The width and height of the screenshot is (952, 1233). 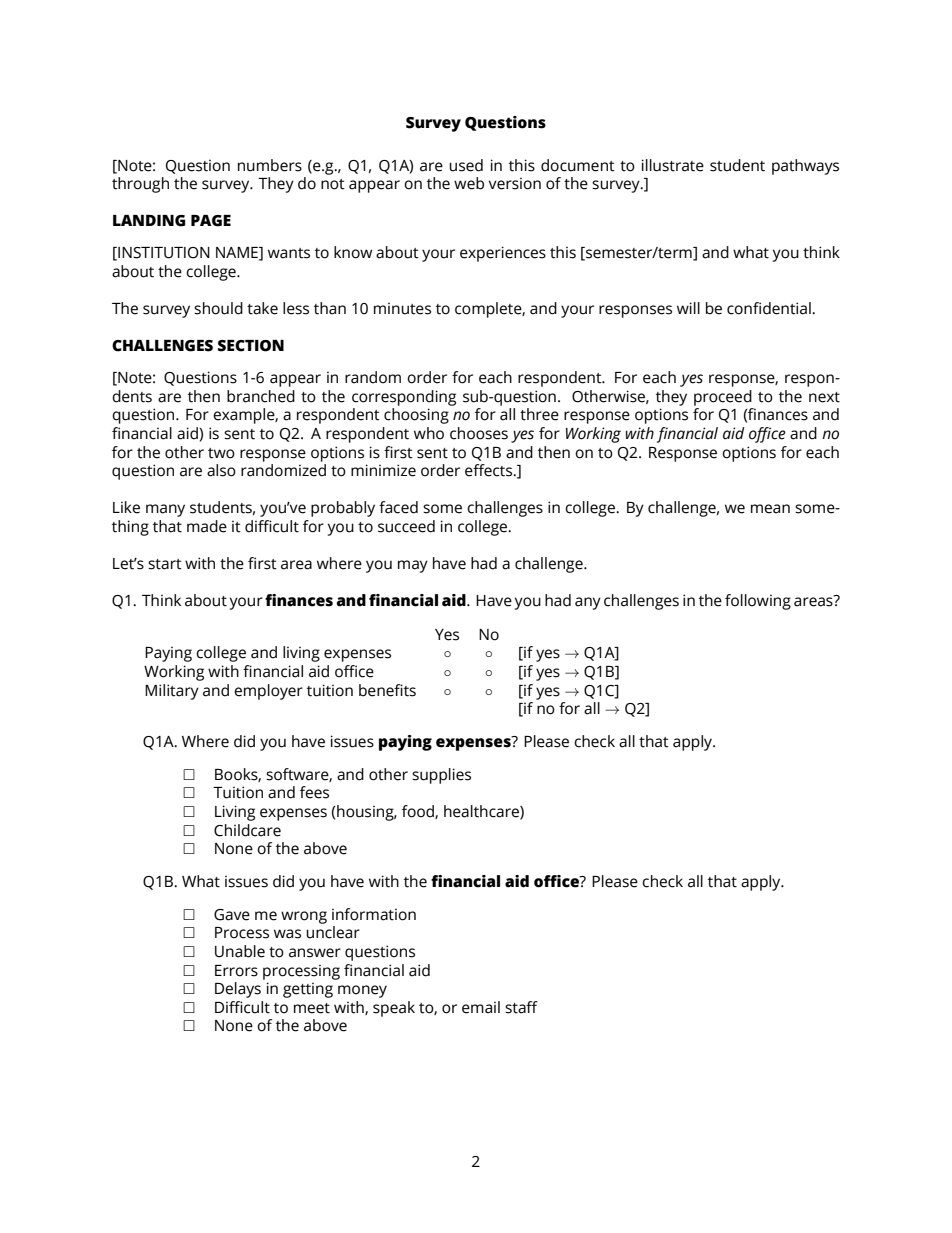 I want to click on pathways, so click(x=805, y=167).
